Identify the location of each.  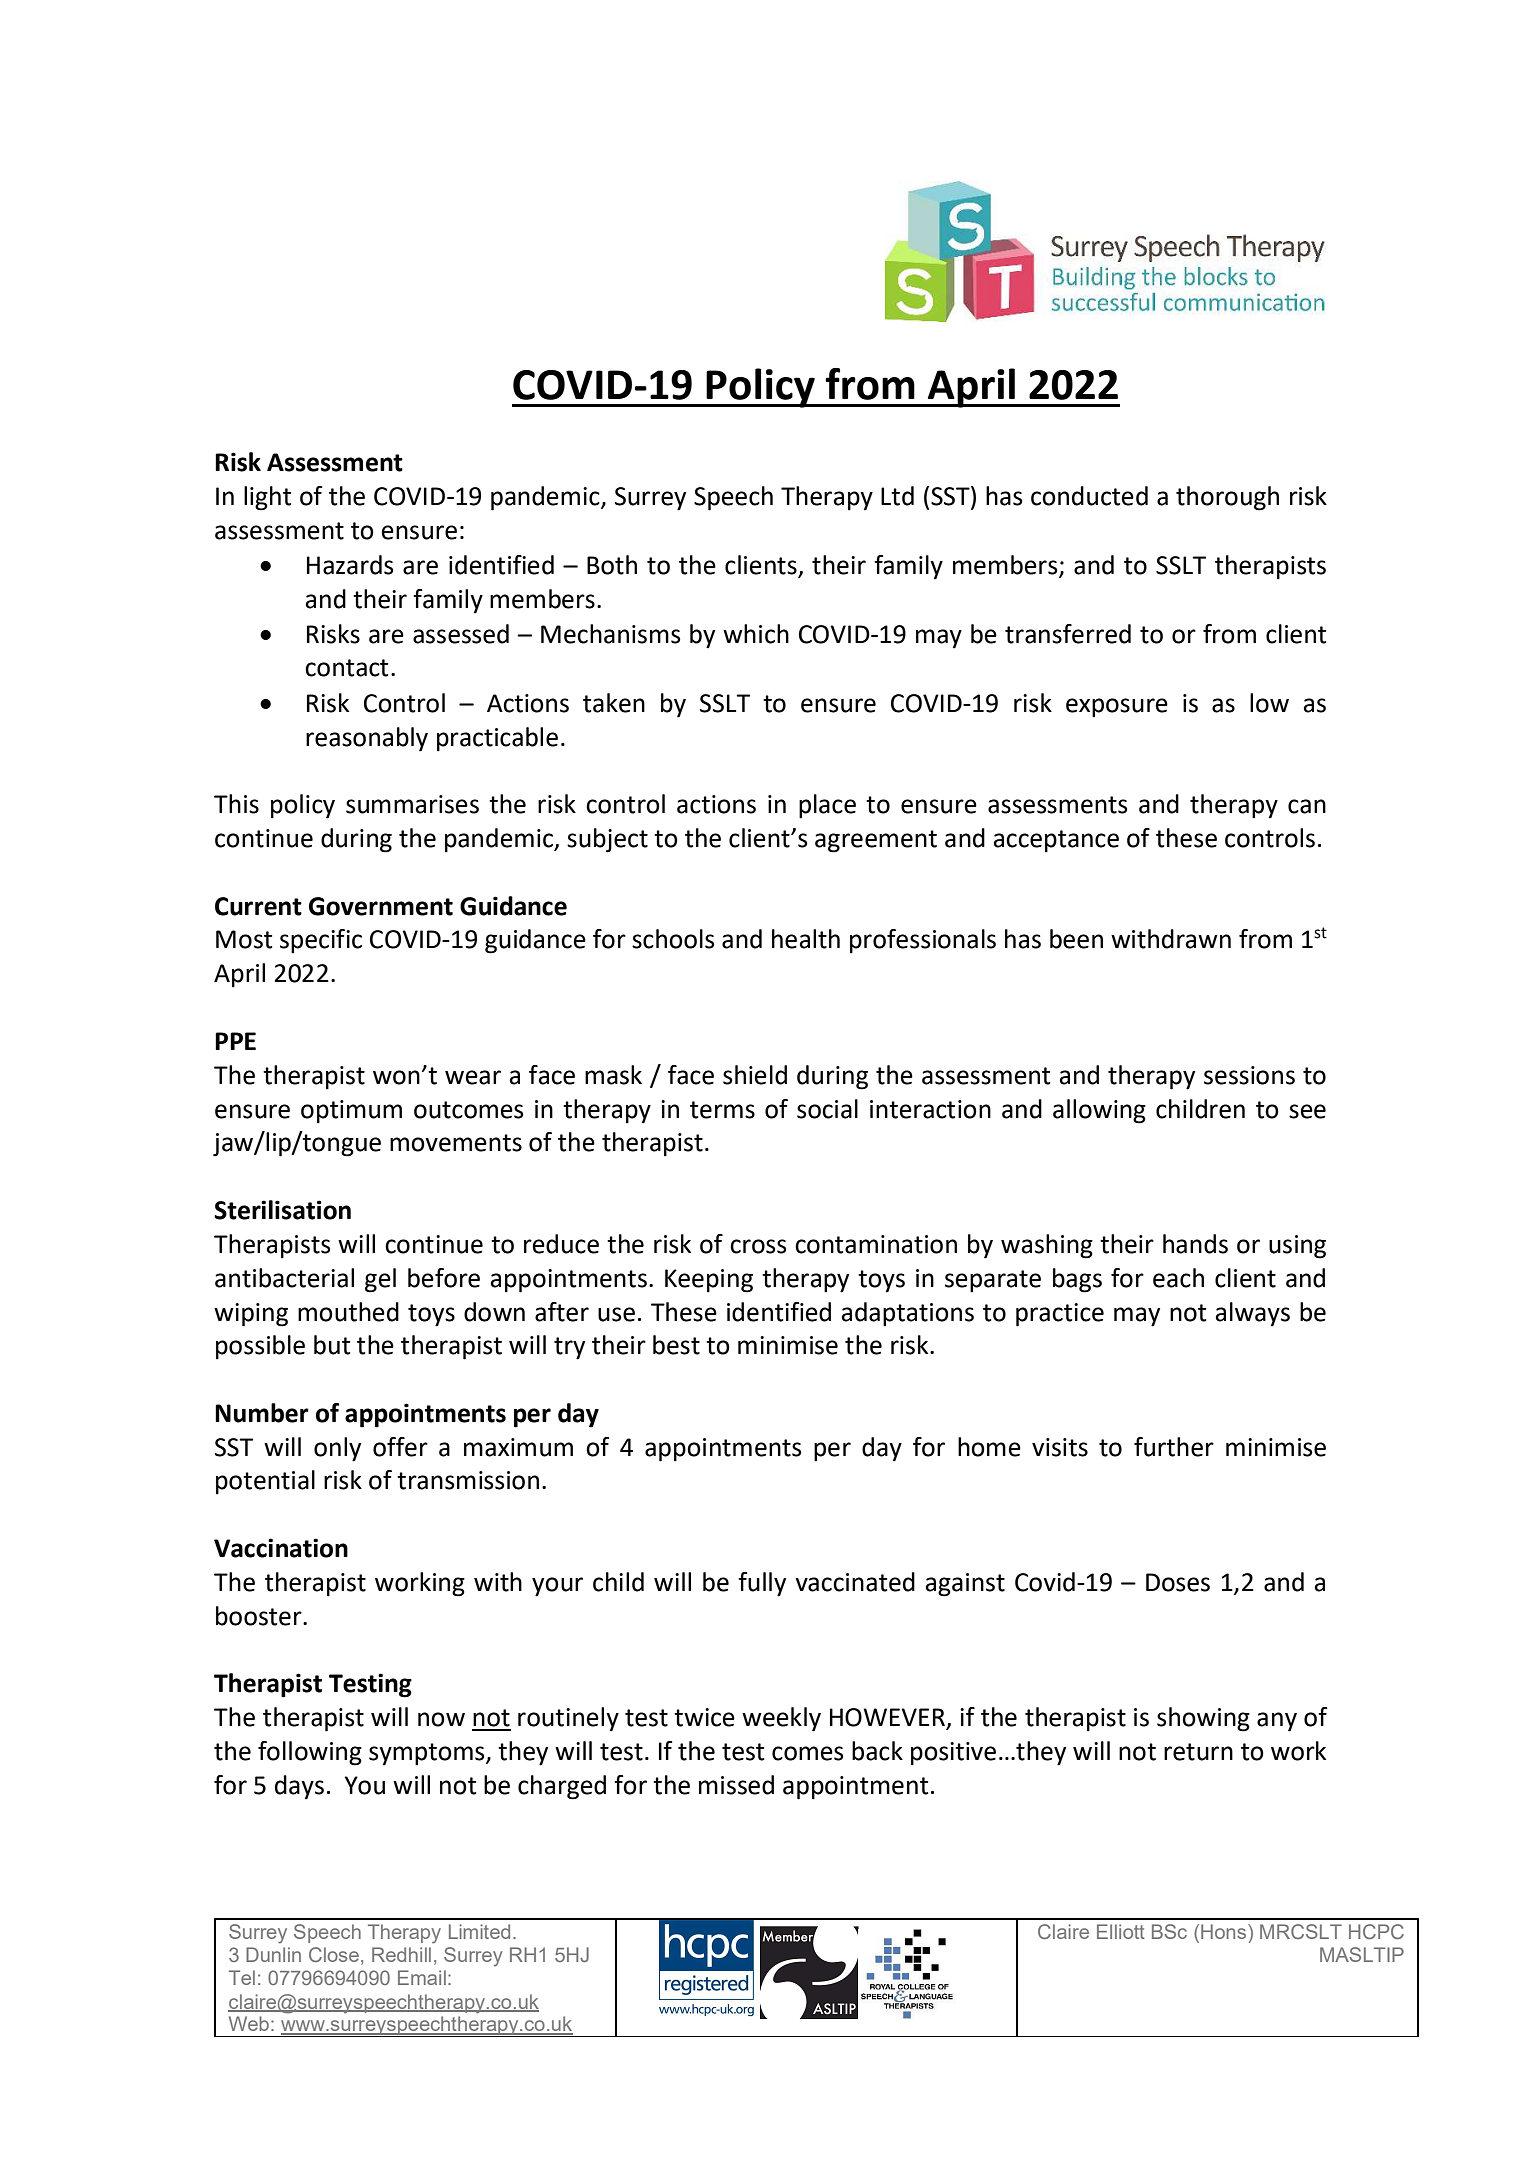
(1178, 1278).
